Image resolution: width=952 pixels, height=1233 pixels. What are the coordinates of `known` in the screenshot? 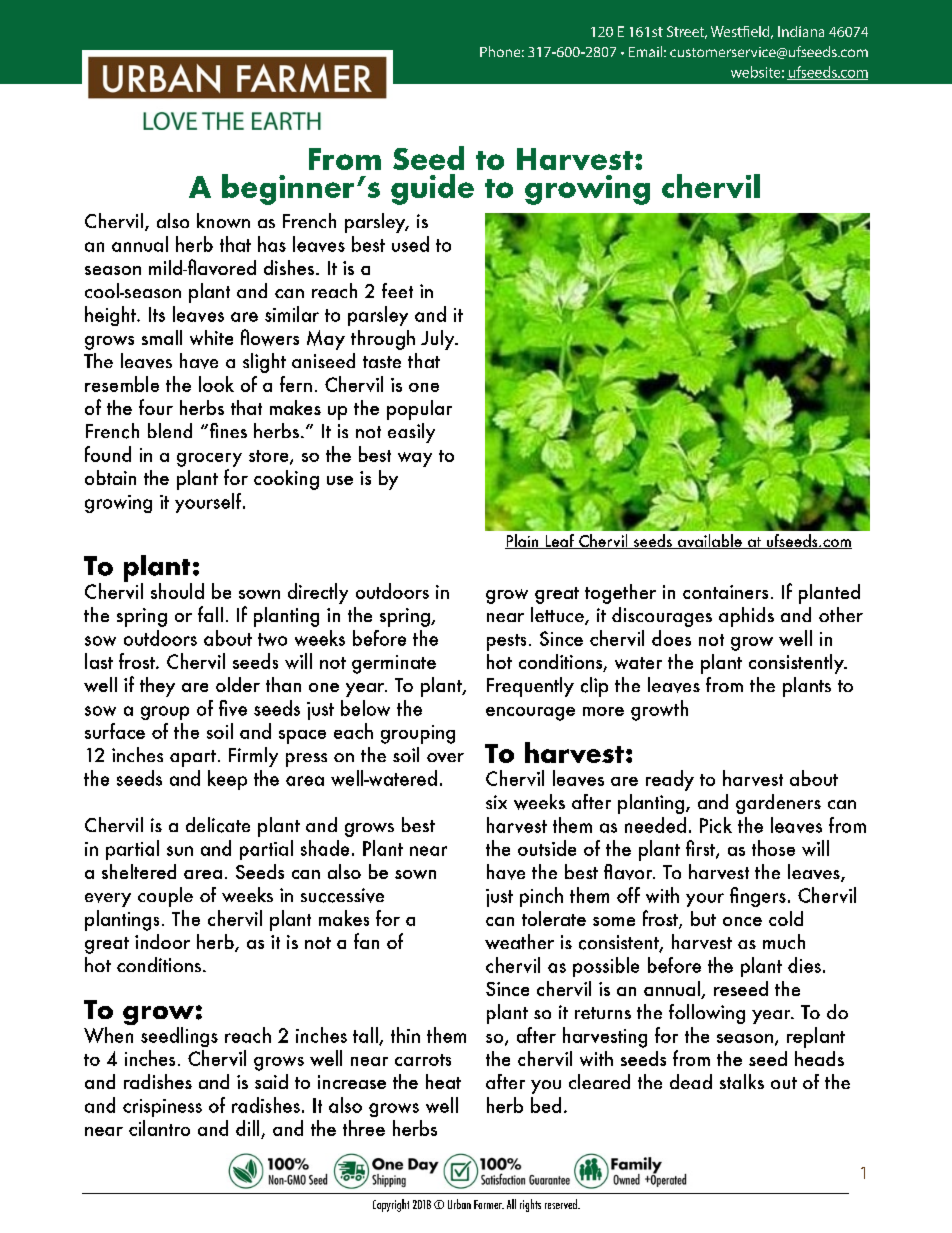 It's located at (223, 220).
